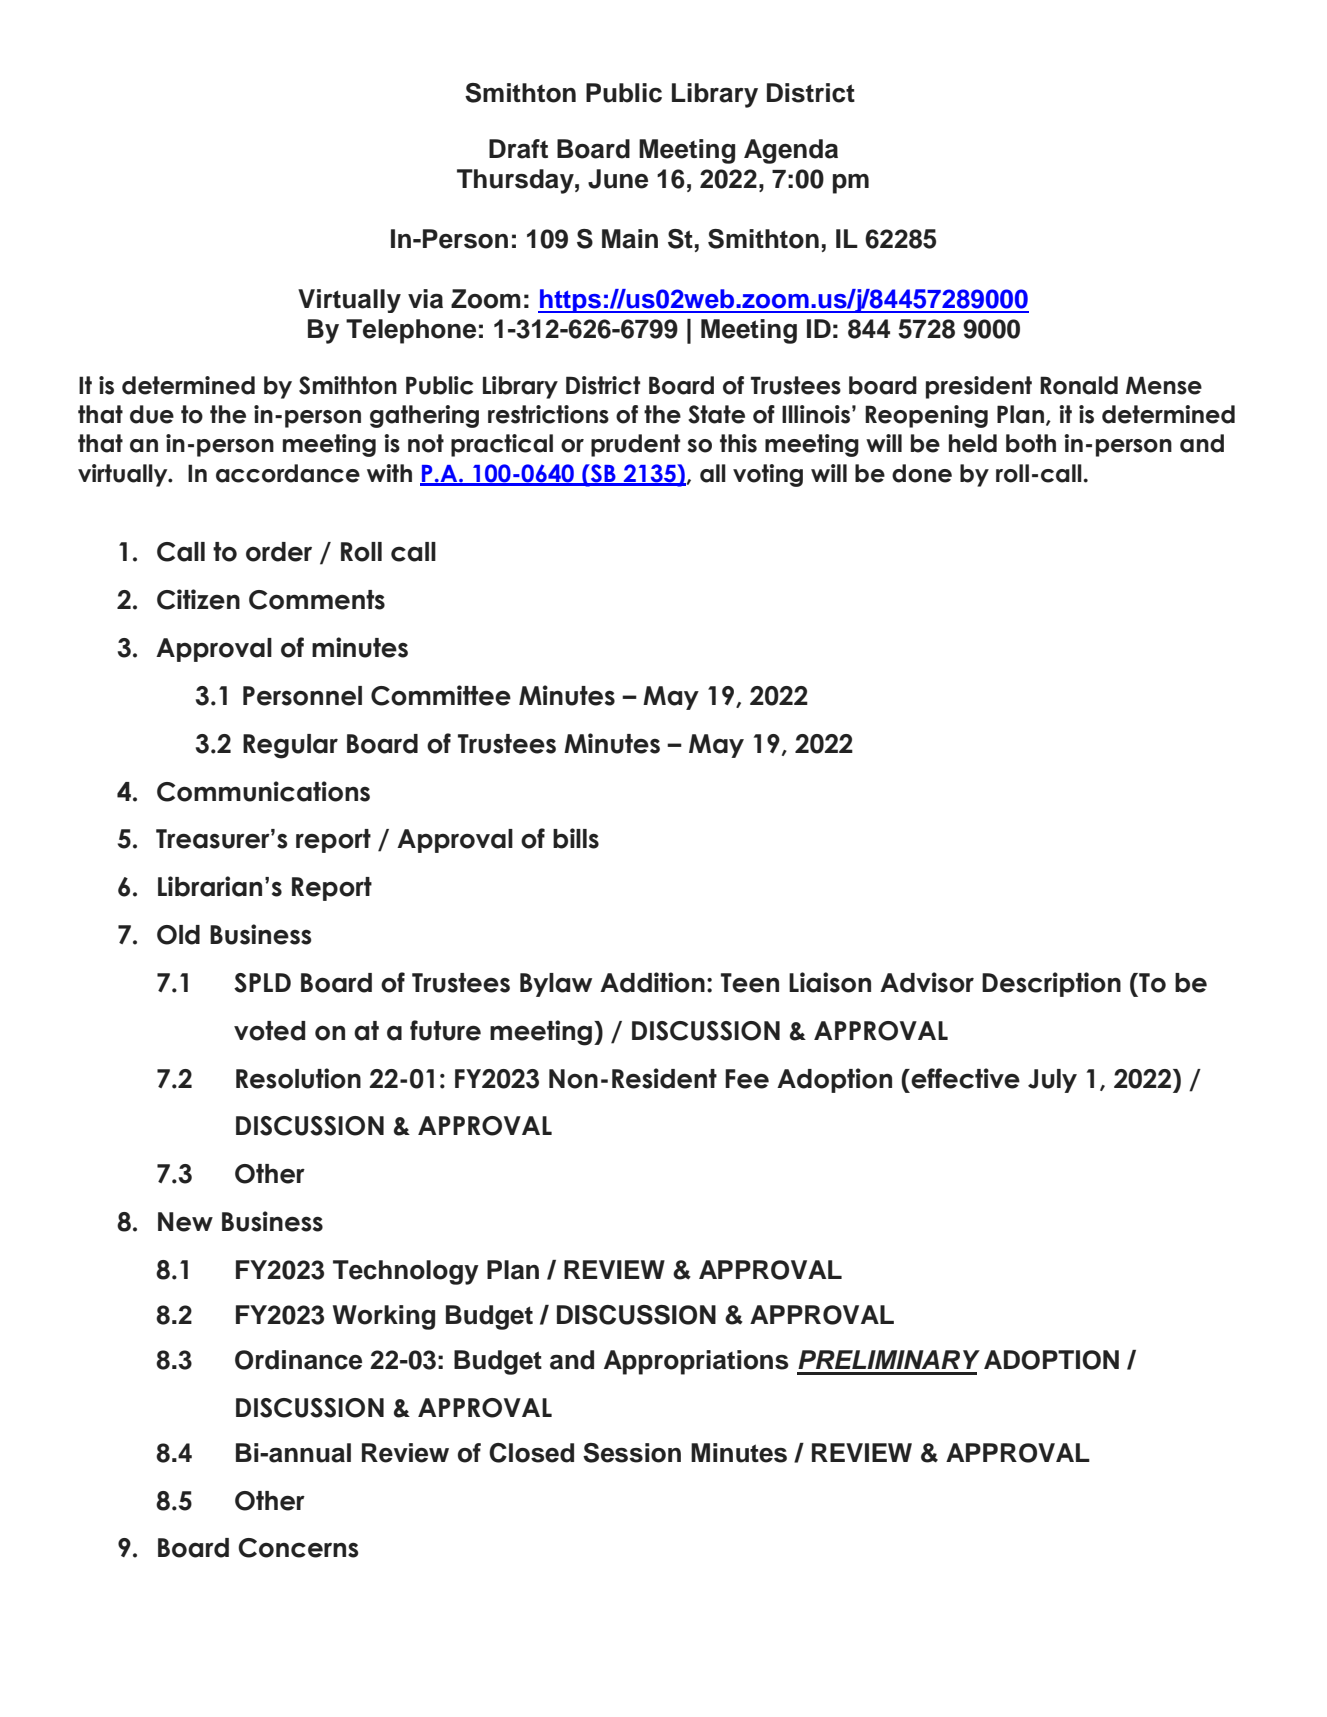 The width and height of the screenshot is (1327, 1717). I want to click on Advisor, so click(927, 982).
